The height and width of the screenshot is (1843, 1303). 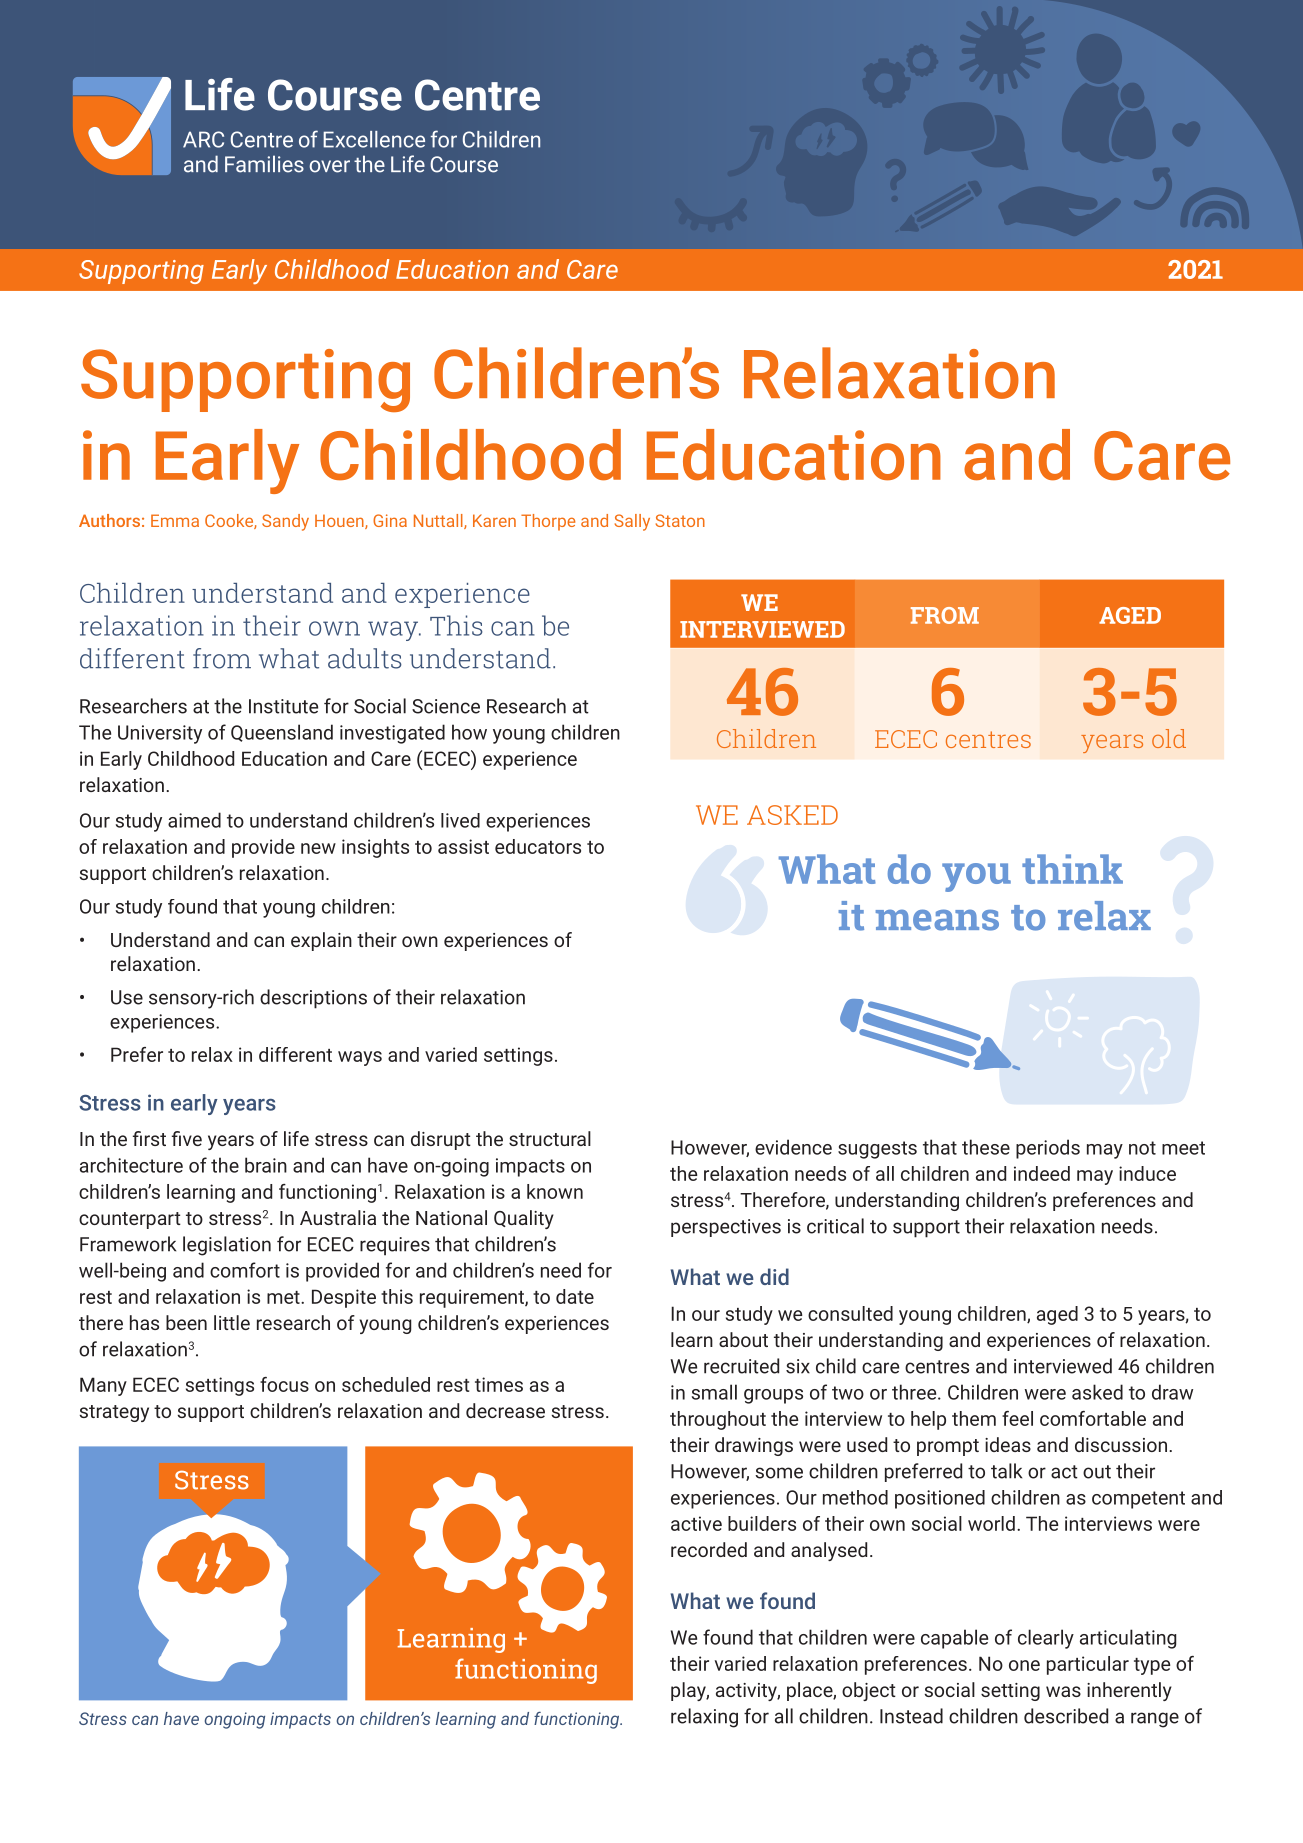 What do you see at coordinates (1048, 1149) in the screenshot?
I see `periods` at bounding box center [1048, 1149].
